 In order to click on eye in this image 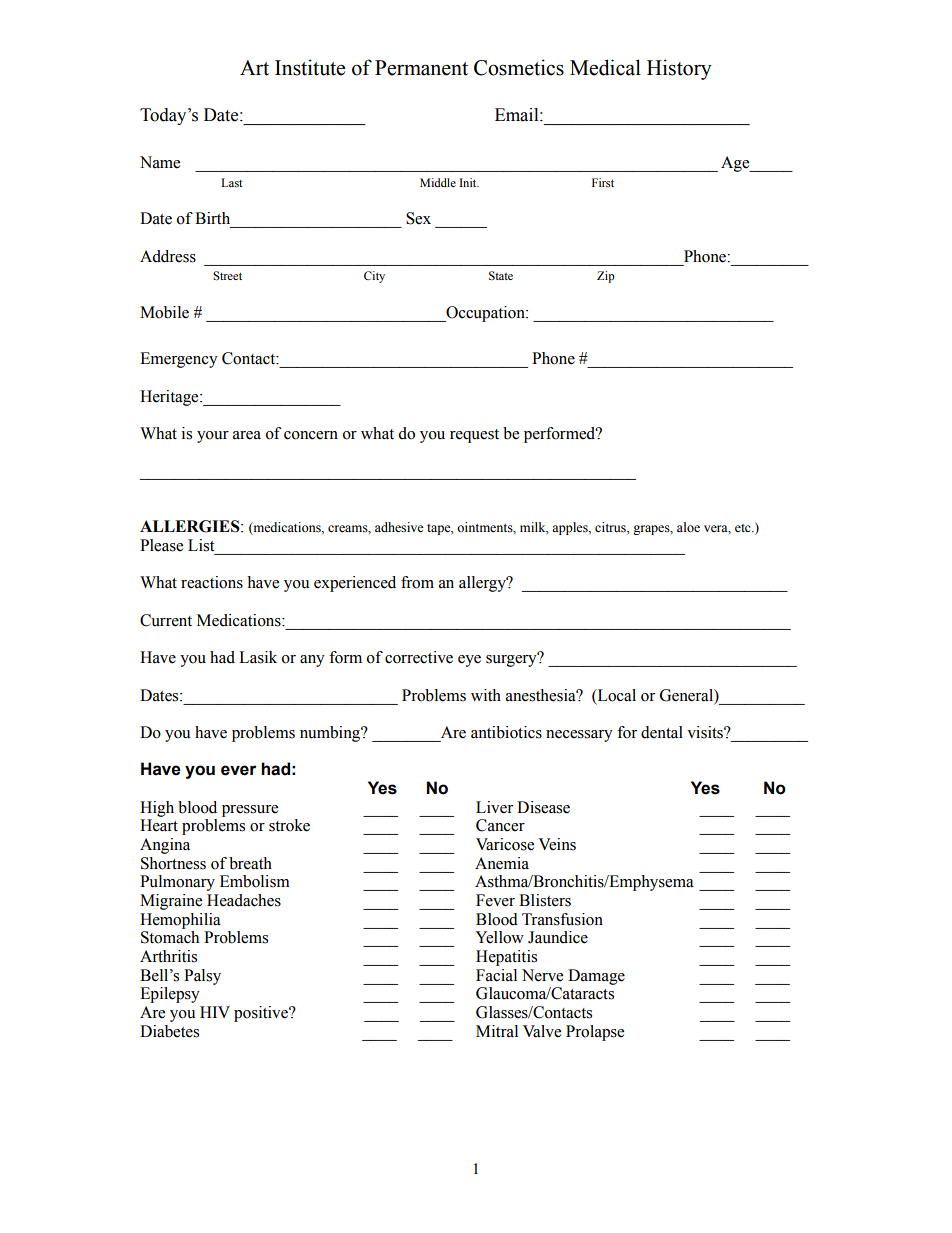, I will do `click(469, 661)`.
